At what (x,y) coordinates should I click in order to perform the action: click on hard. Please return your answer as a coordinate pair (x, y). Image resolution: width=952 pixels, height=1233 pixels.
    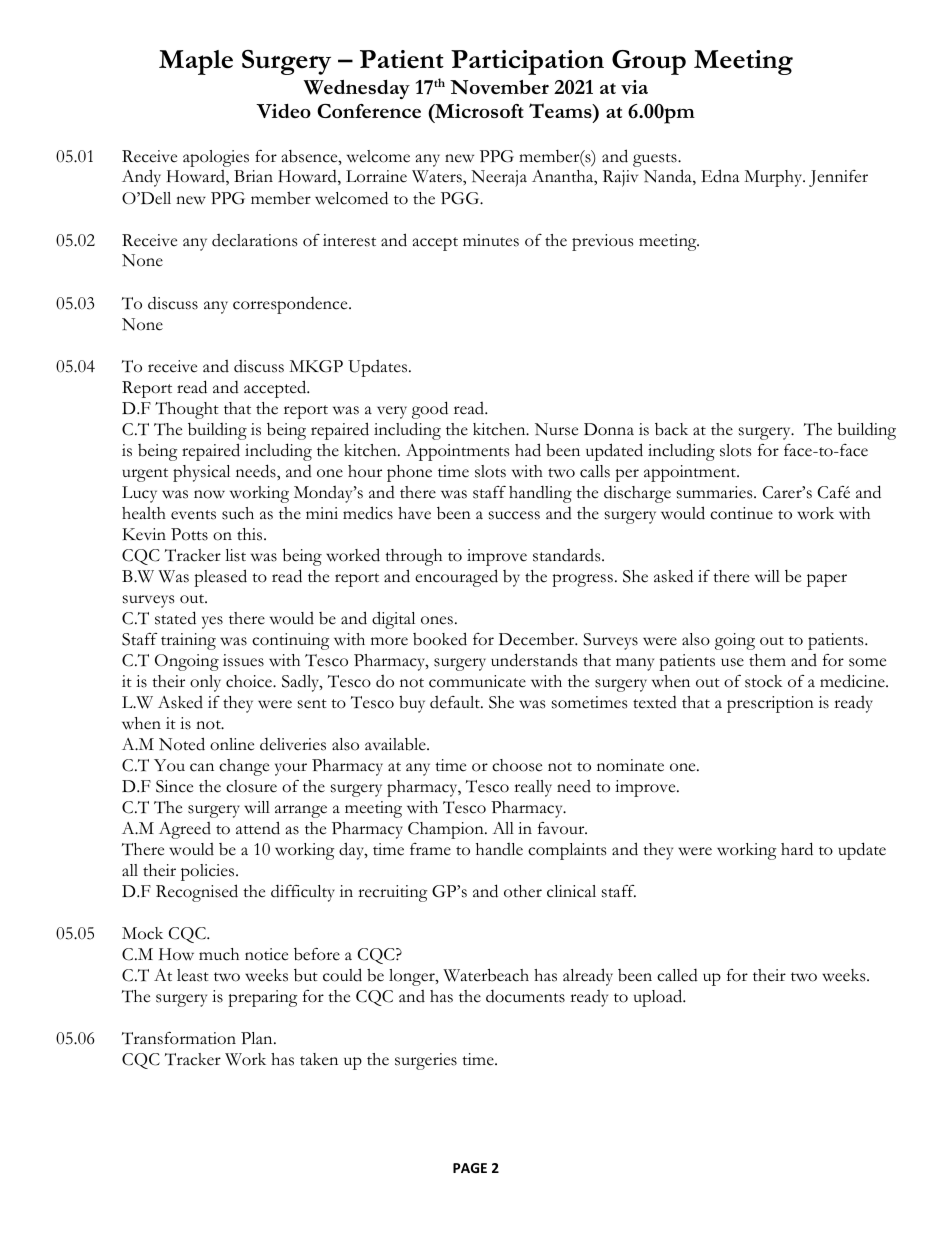
    Looking at the image, I should click on (797, 849).
